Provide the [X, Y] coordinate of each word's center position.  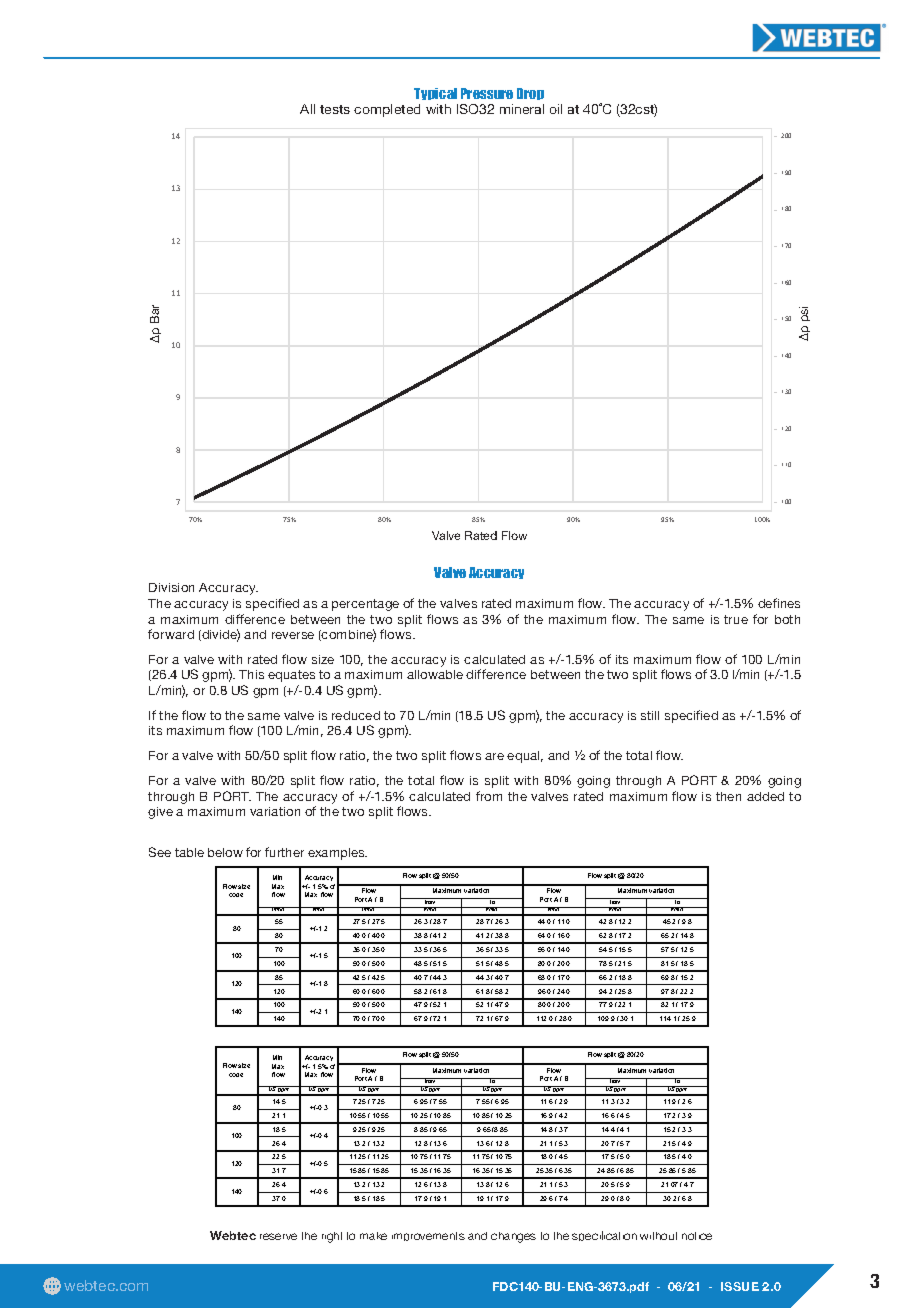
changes [513, 1237]
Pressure [487, 93]
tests [335, 109]
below [225, 852]
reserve [278, 1236]
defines [779, 603]
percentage [365, 605]
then [728, 796]
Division [171, 587]
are [494, 756]
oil [556, 109]
